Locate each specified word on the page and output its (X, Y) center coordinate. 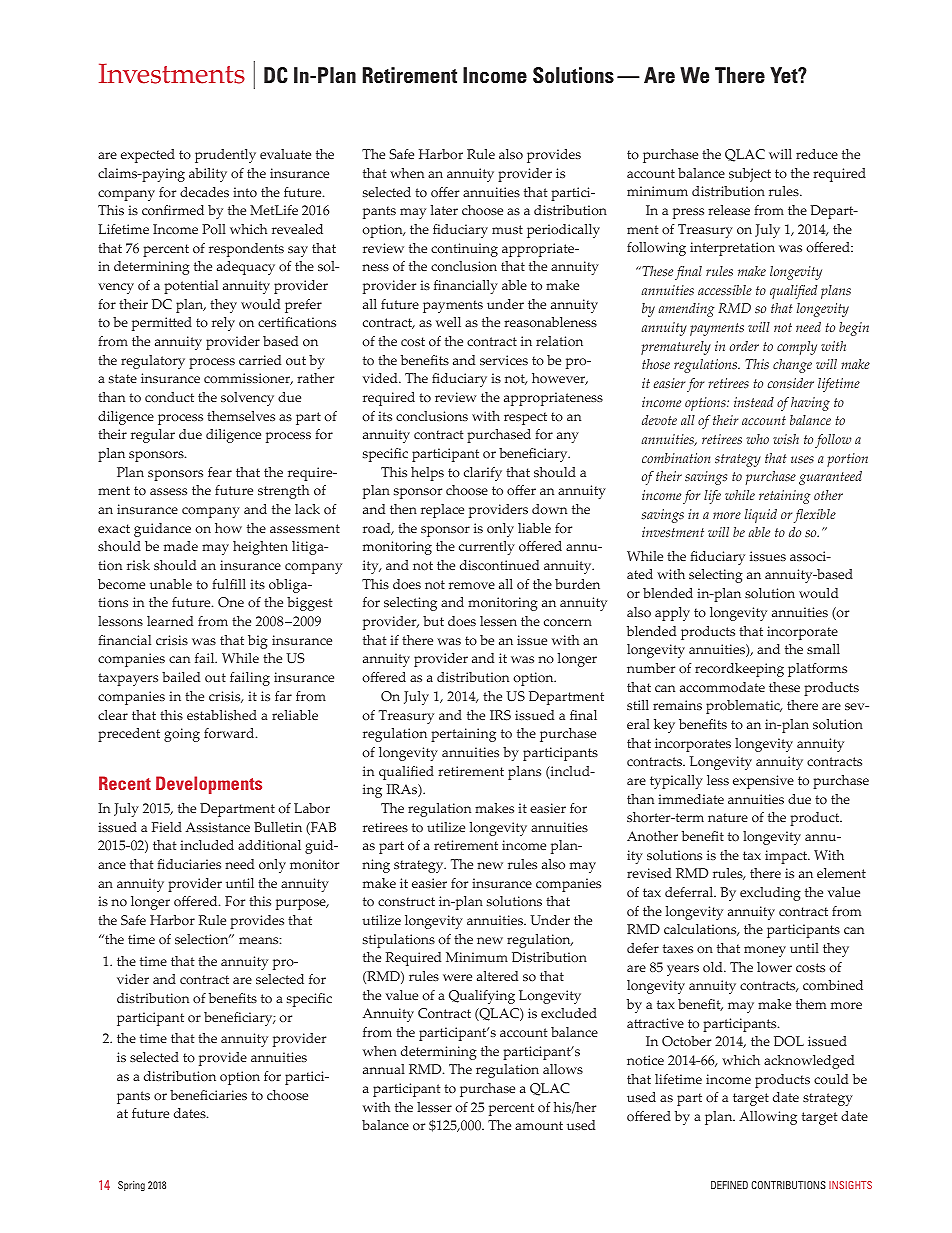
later (444, 210)
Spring (131, 1186)
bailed (181, 677)
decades (204, 192)
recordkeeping (739, 670)
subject (750, 175)
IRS (500, 715)
